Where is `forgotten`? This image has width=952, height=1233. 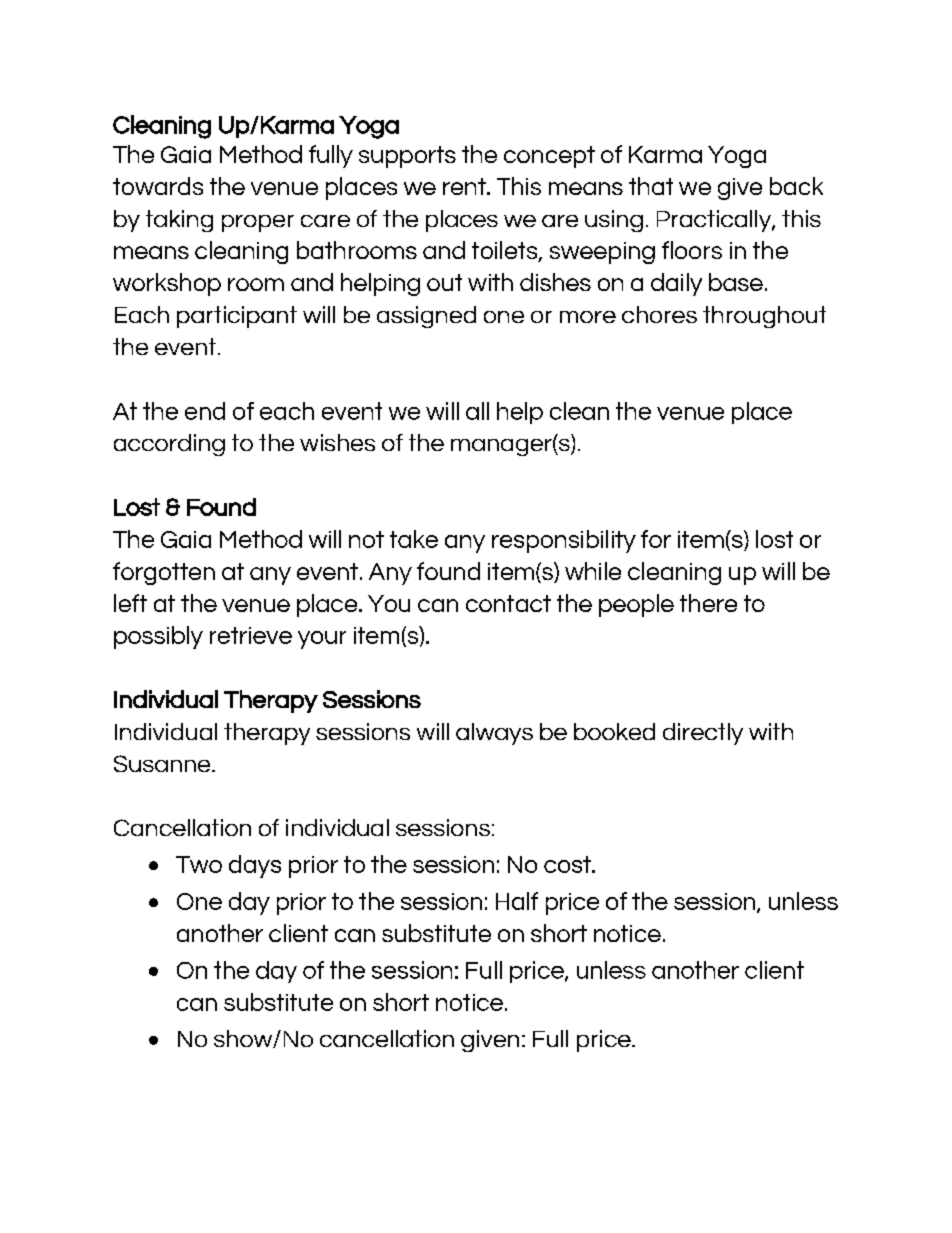
forgotten is located at coordinates (164, 573).
